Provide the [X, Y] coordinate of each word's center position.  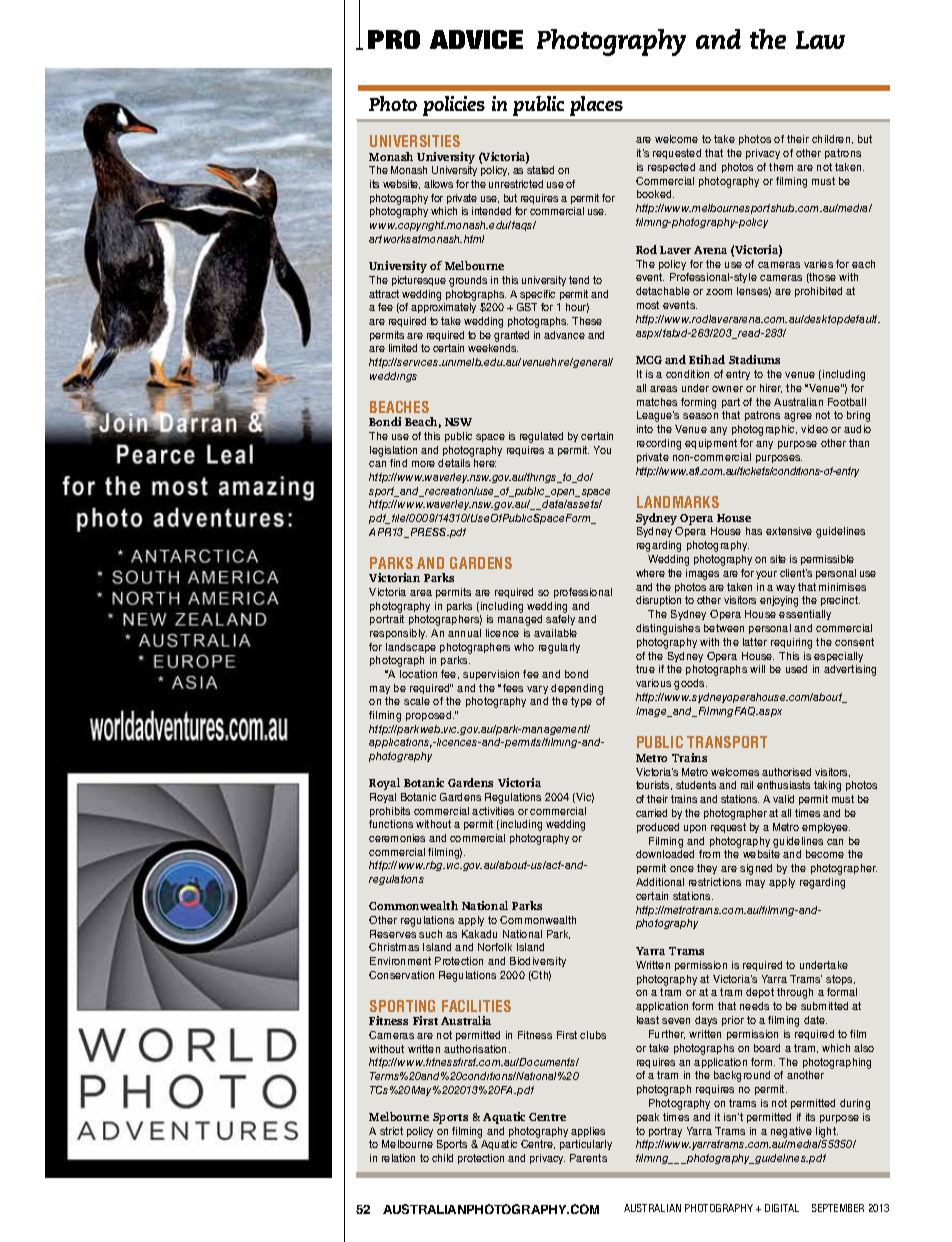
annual [464, 633]
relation [398, 1158]
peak [648, 1118]
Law [820, 40]
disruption [658, 601]
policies [454, 106]
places [596, 106]
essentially [805, 615]
